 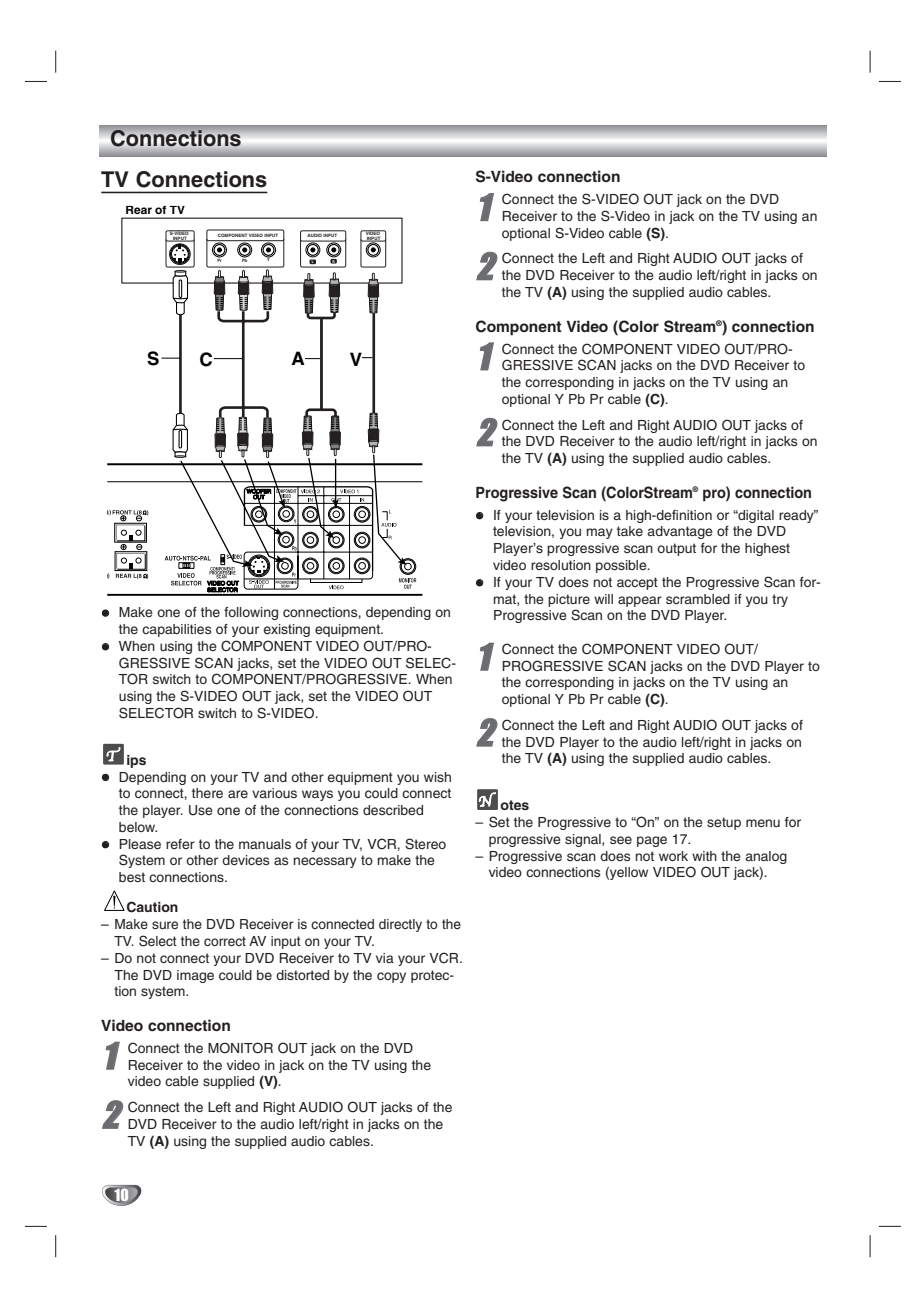 What do you see at coordinates (240, 1048) in the screenshot?
I see `MONITOR` at bounding box center [240, 1048].
